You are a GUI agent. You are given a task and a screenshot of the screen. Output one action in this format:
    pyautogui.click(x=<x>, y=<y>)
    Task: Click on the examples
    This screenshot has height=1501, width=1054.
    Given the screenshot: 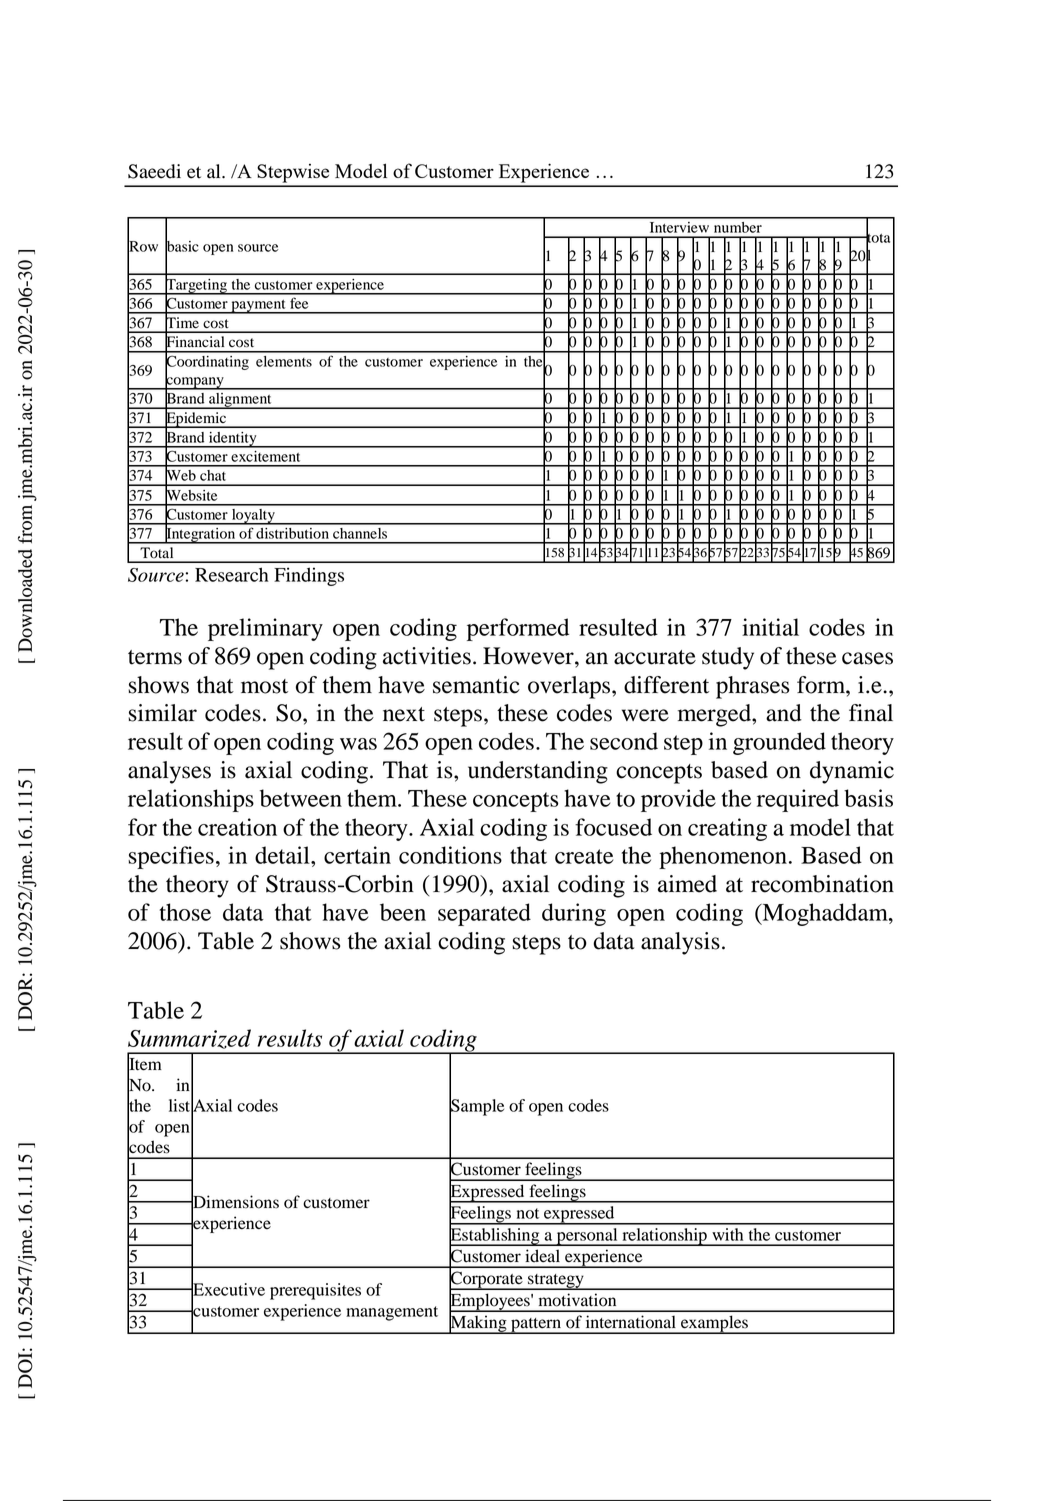 What is the action you would take?
    pyautogui.click(x=714, y=1324)
